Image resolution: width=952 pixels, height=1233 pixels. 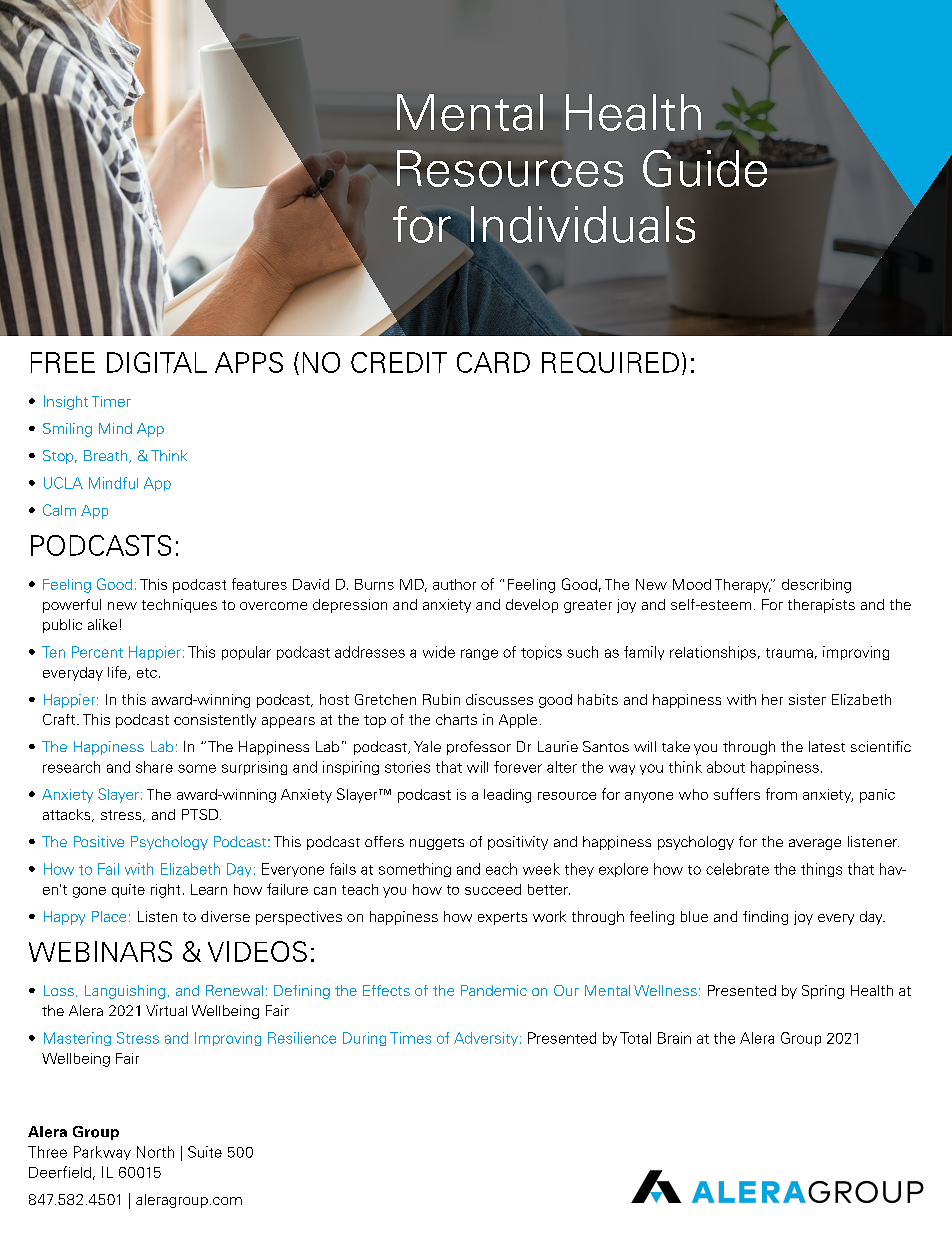 What do you see at coordinates (109, 916) in the screenshot?
I see `Place` at bounding box center [109, 916].
